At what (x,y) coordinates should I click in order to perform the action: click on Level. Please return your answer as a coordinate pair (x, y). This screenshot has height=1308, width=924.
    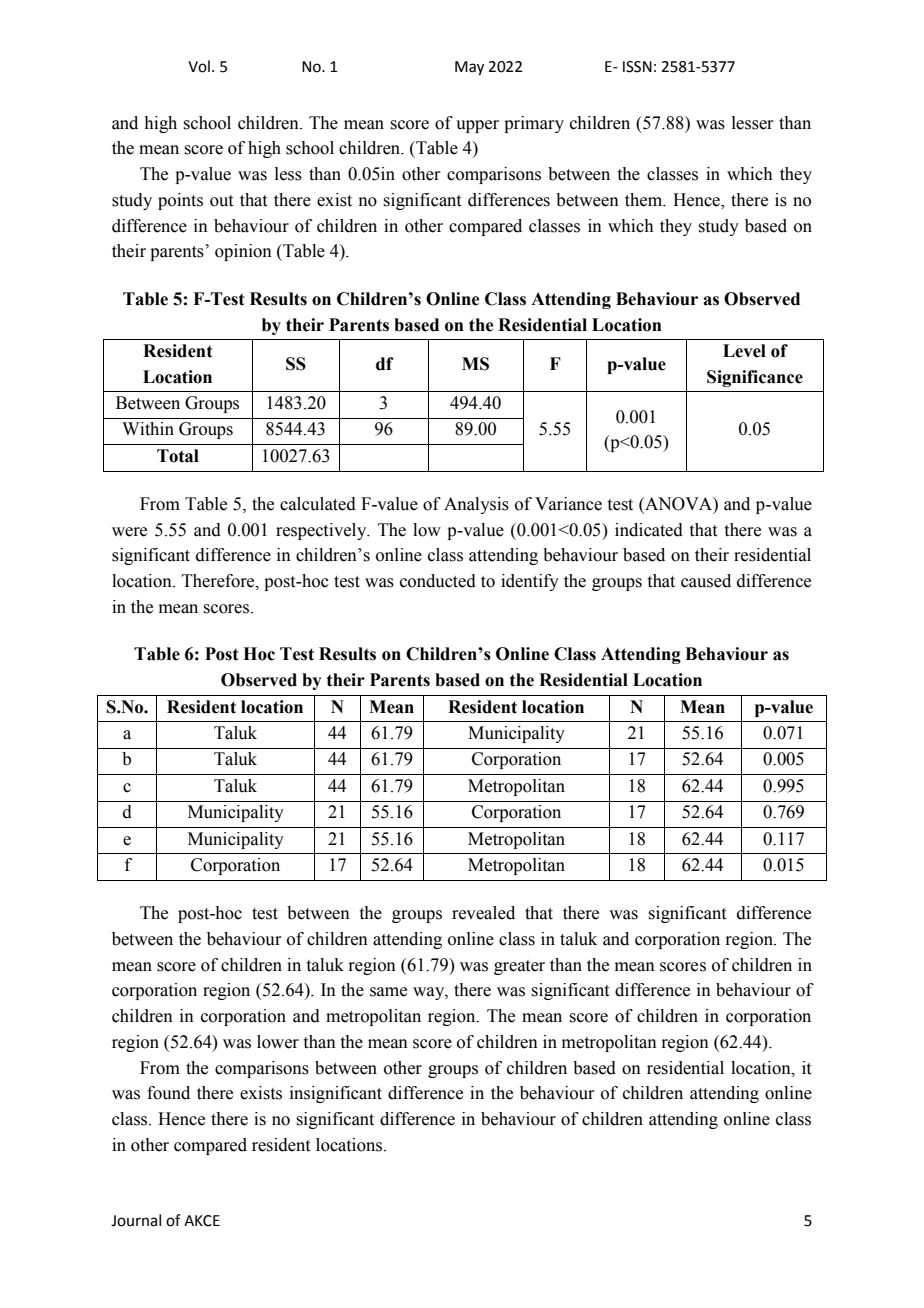
    Looking at the image, I should click on (744, 351).
